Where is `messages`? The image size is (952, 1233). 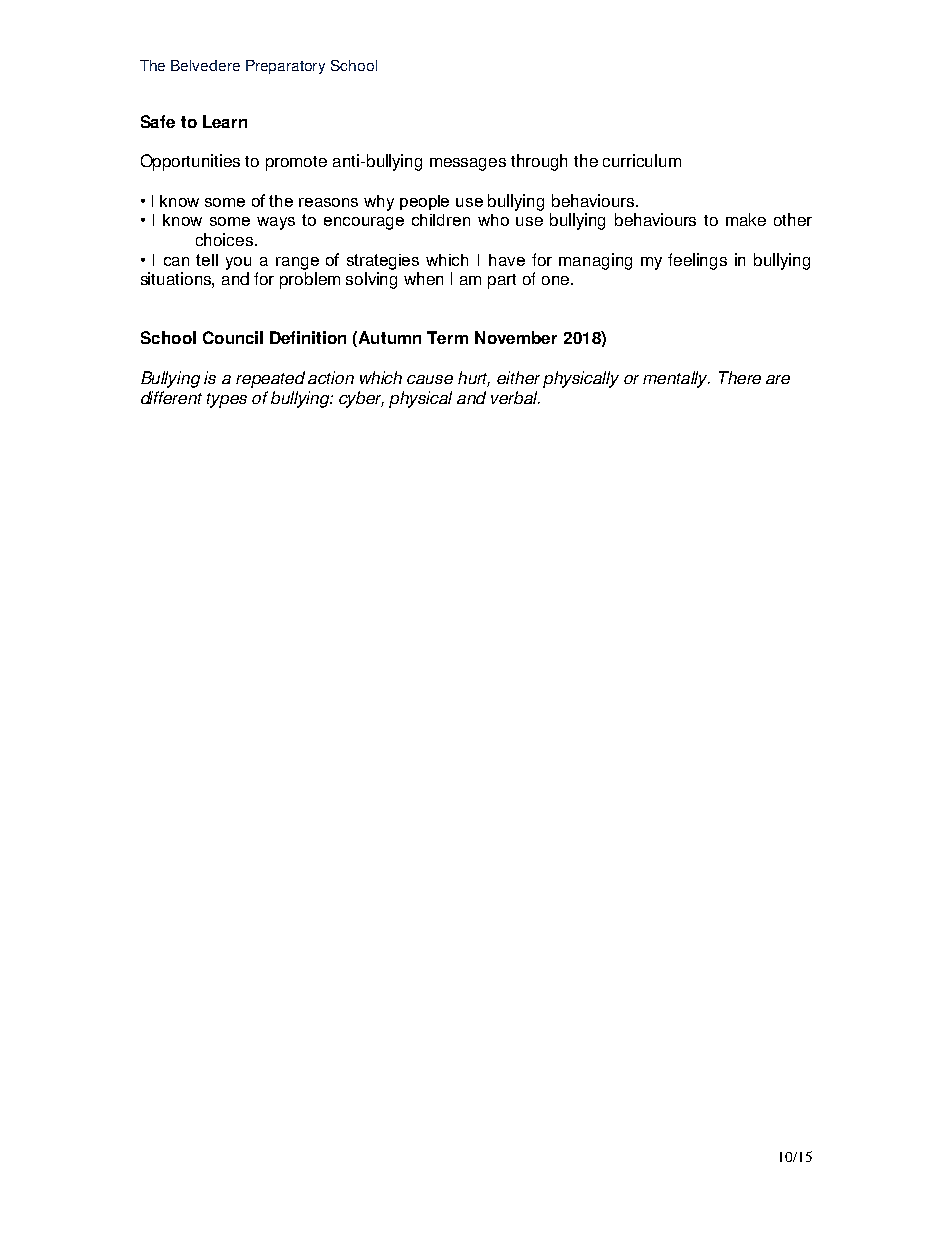
messages is located at coordinates (468, 164).
